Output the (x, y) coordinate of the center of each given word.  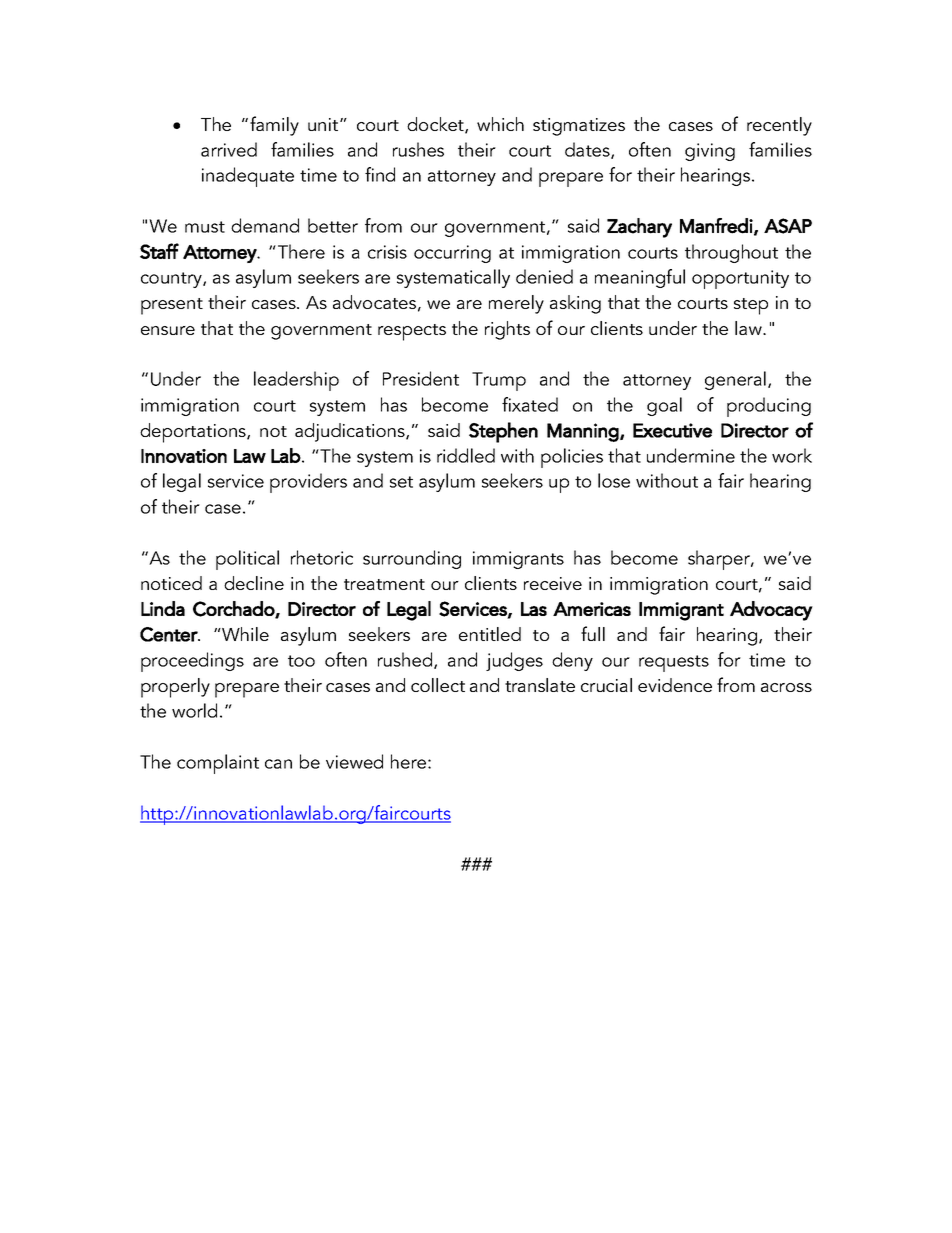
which (500, 124)
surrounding (412, 559)
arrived (229, 149)
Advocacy (771, 611)
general (735, 380)
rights (507, 330)
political (247, 560)
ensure (168, 330)
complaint (218, 764)
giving (710, 152)
